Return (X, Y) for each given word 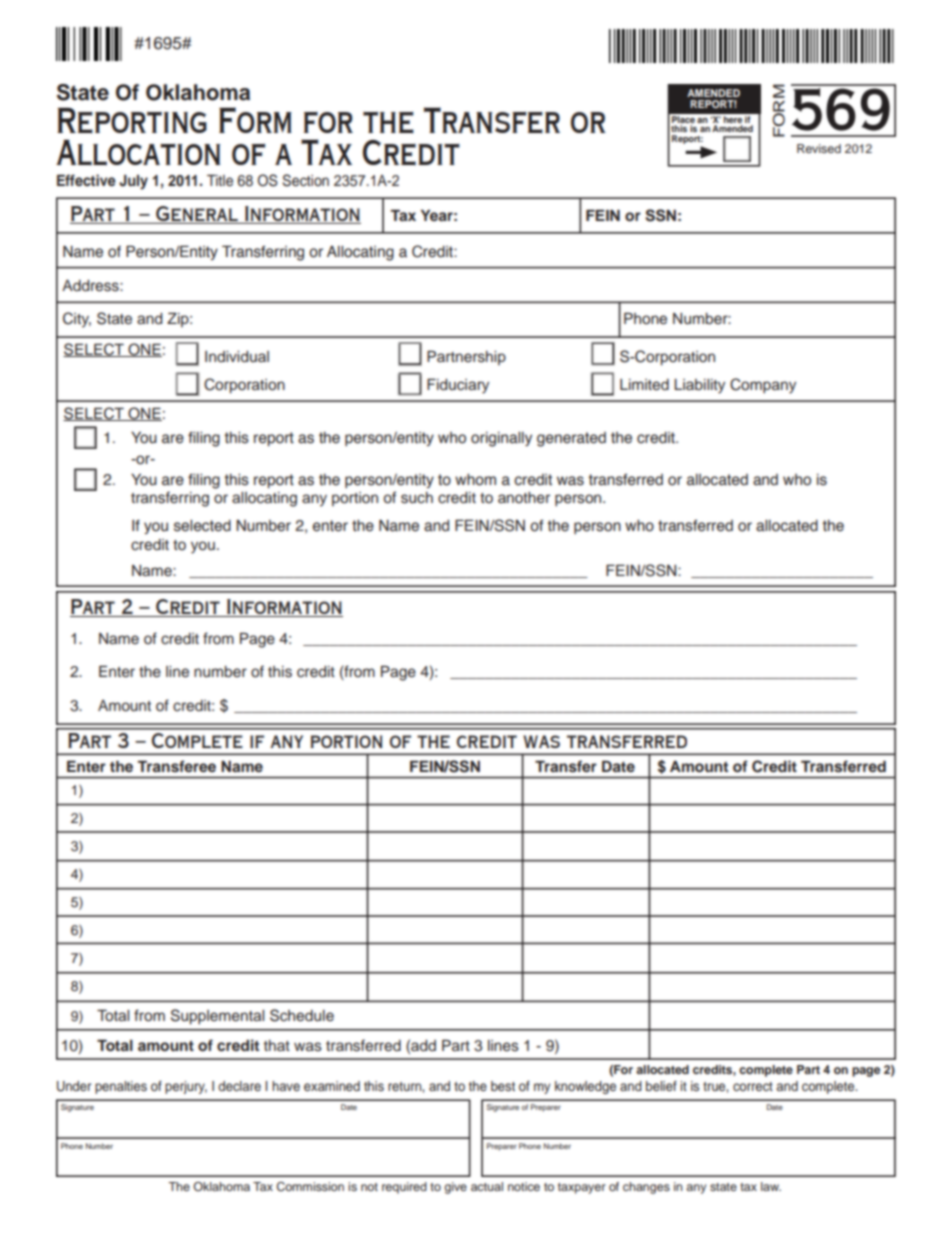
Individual (237, 357)
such (417, 498)
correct (753, 1086)
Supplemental (217, 1017)
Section (306, 180)
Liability (699, 386)
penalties (121, 1087)
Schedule (302, 1015)
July (133, 182)
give (455, 1188)
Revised (819, 148)
